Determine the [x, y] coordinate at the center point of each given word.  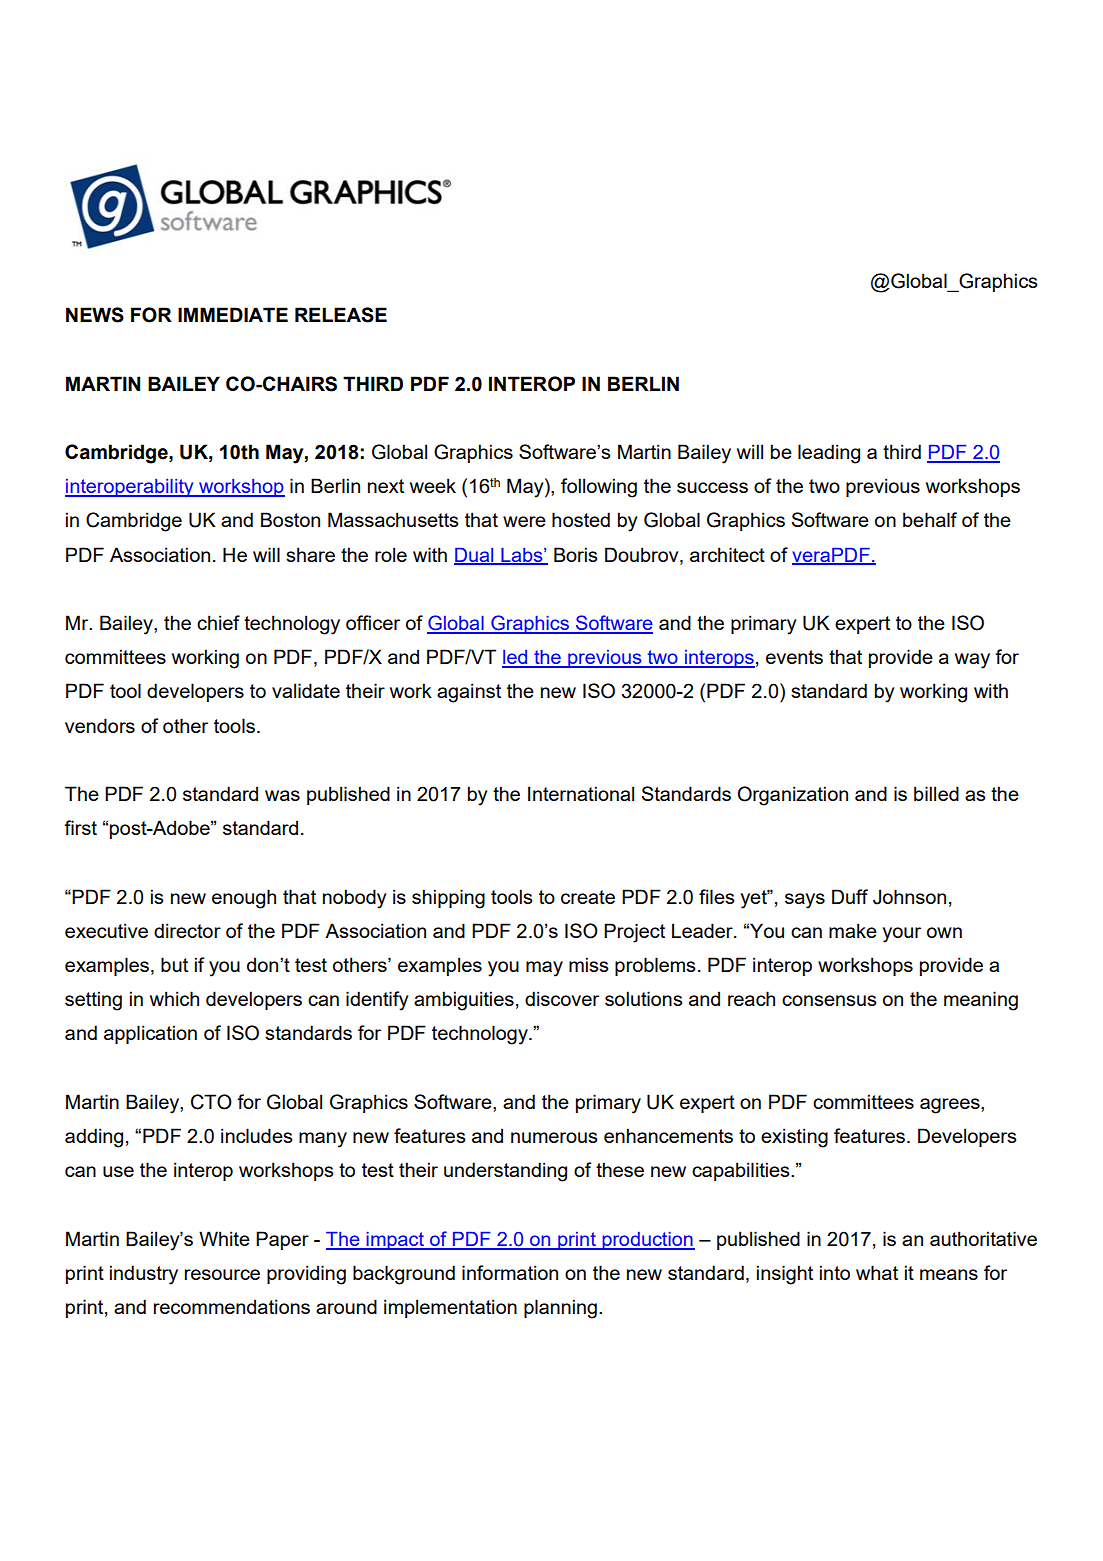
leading [829, 454]
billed [936, 793]
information [510, 1272]
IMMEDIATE [233, 314]
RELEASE [341, 315]
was [282, 795]
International [581, 793]
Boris [576, 554]
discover [562, 998]
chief [218, 622]
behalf [930, 519]
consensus [829, 1000]
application [150, 1034]
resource [222, 1274]
